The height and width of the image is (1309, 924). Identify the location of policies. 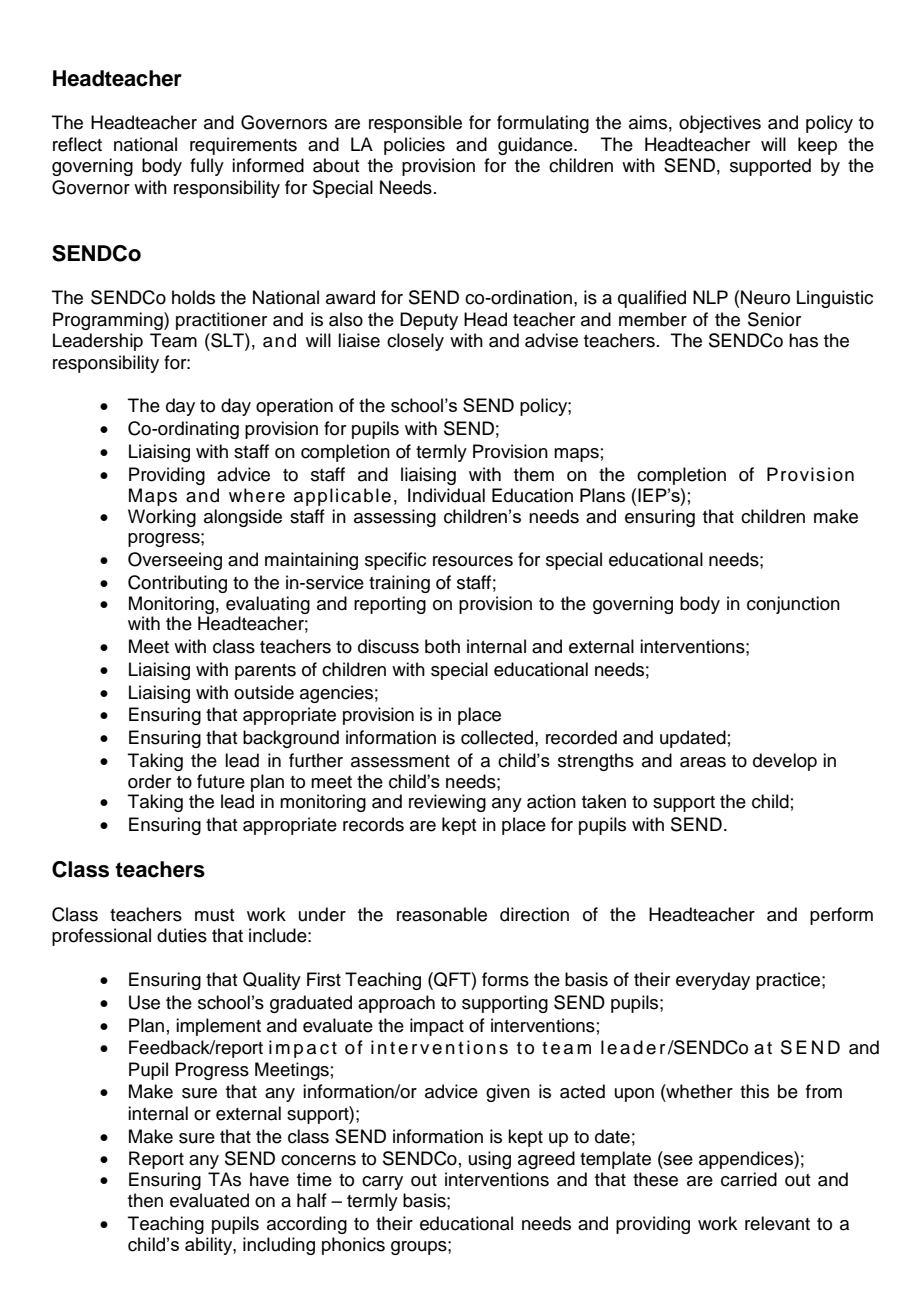
(414, 146).
